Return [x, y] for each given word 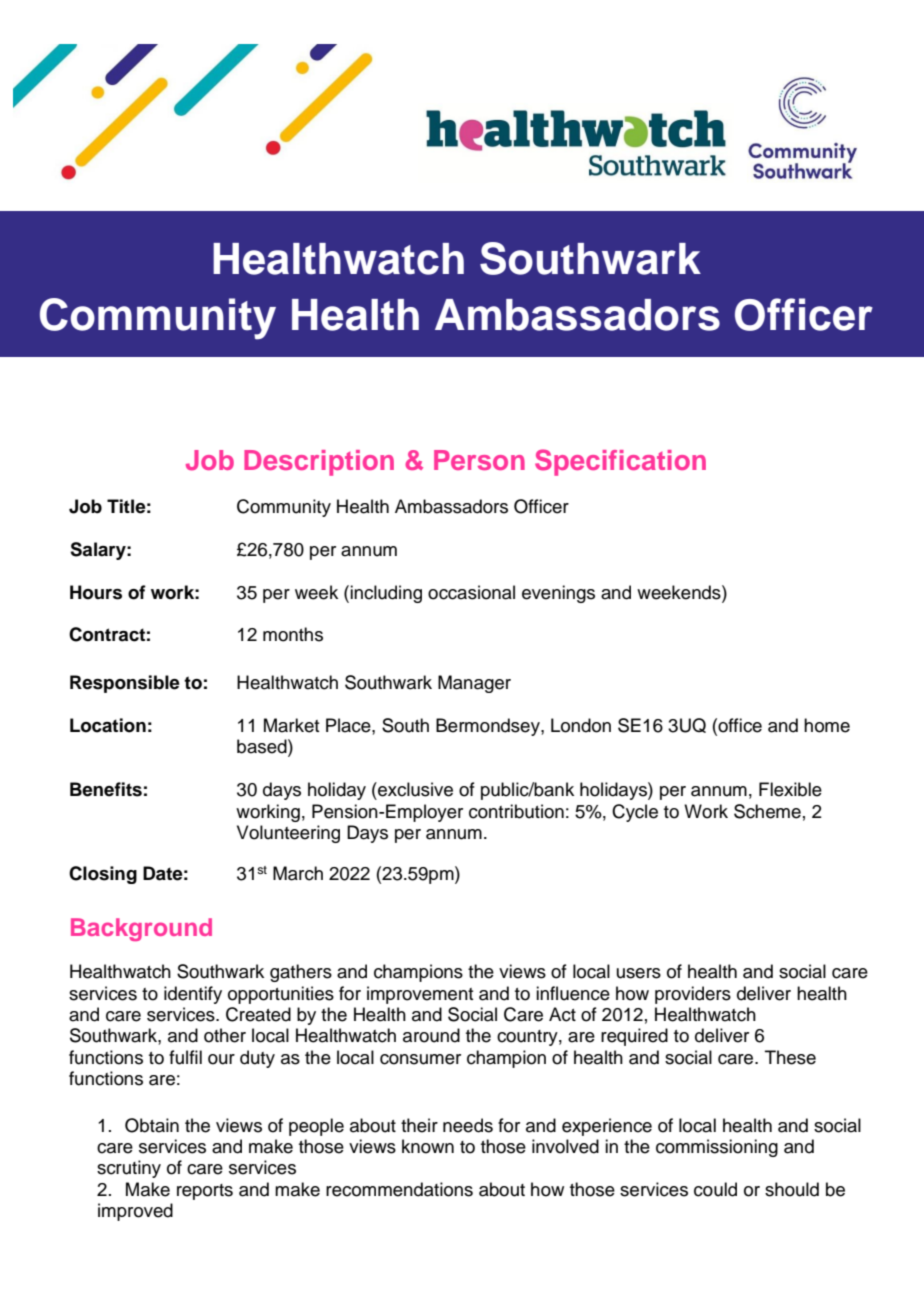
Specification [620, 462]
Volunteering [288, 834]
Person [479, 460]
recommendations [399, 1189]
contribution [516, 811]
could [715, 1189]
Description [319, 463]
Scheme [767, 811]
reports [205, 1192]
